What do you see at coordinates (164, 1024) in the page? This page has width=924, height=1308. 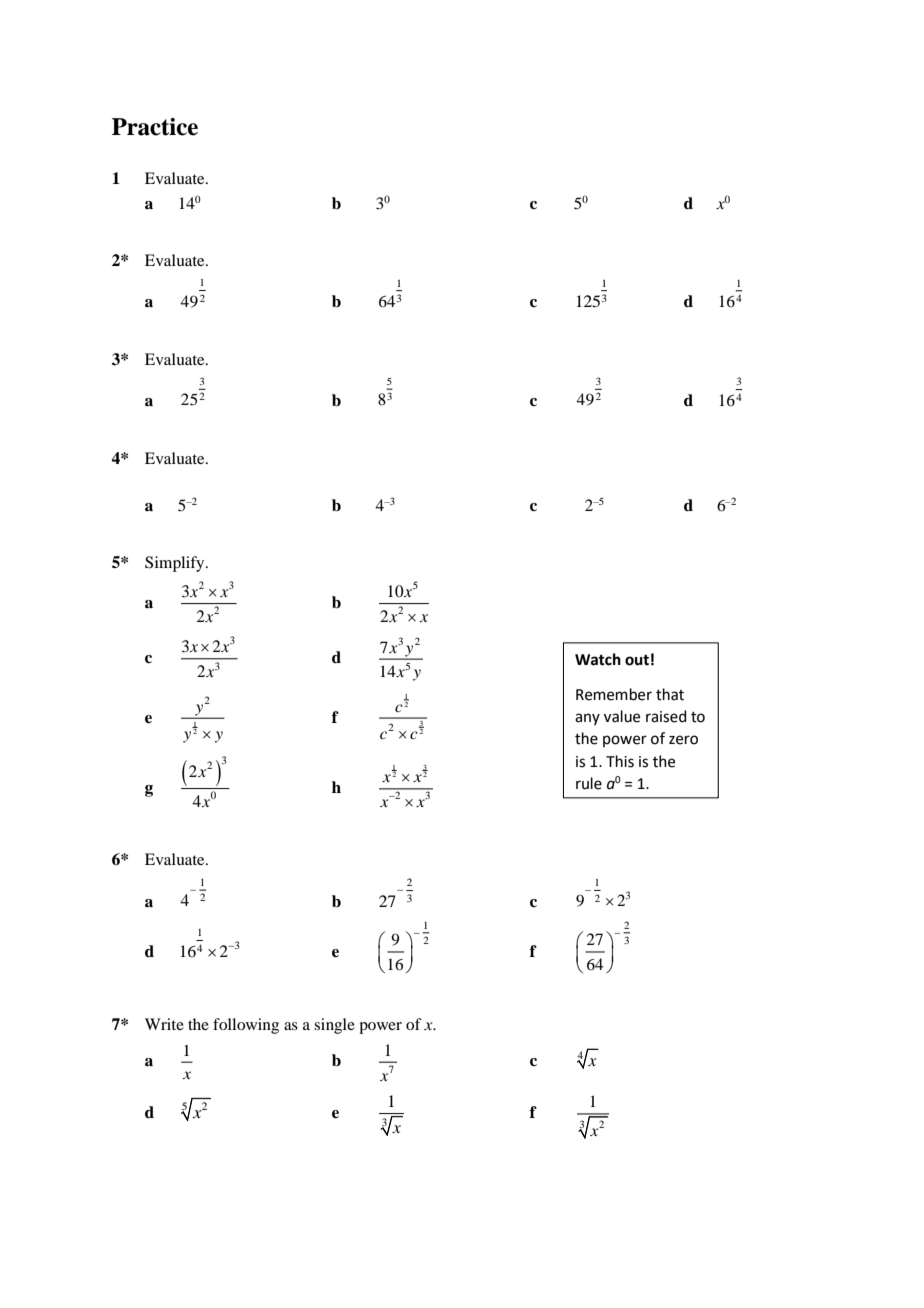 I see `Write` at bounding box center [164, 1024].
